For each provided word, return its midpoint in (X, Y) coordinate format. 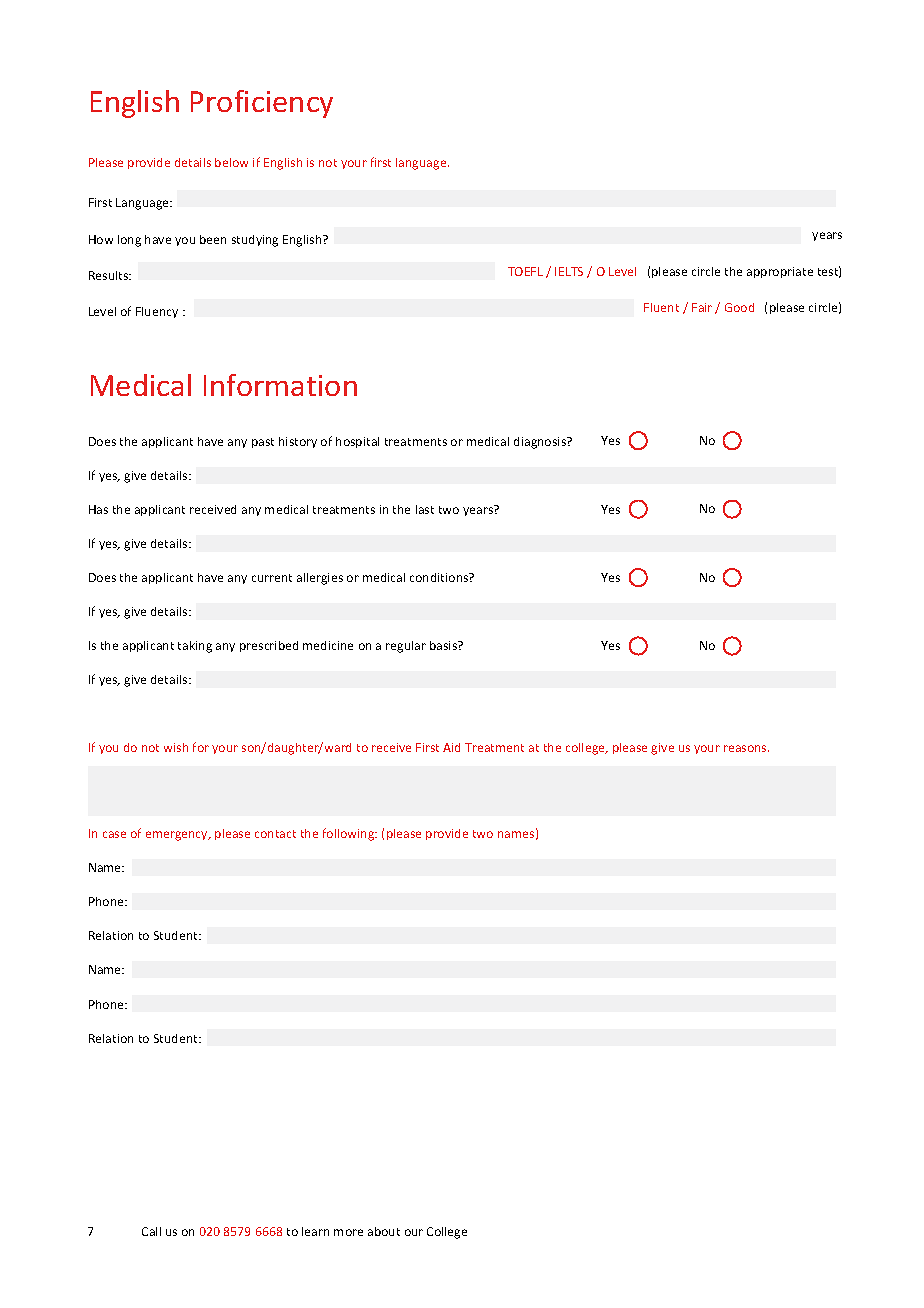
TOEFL (525, 271)
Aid (451, 747)
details (193, 162)
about (384, 1231)
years (827, 236)
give (662, 749)
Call (151, 1231)
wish (176, 747)
